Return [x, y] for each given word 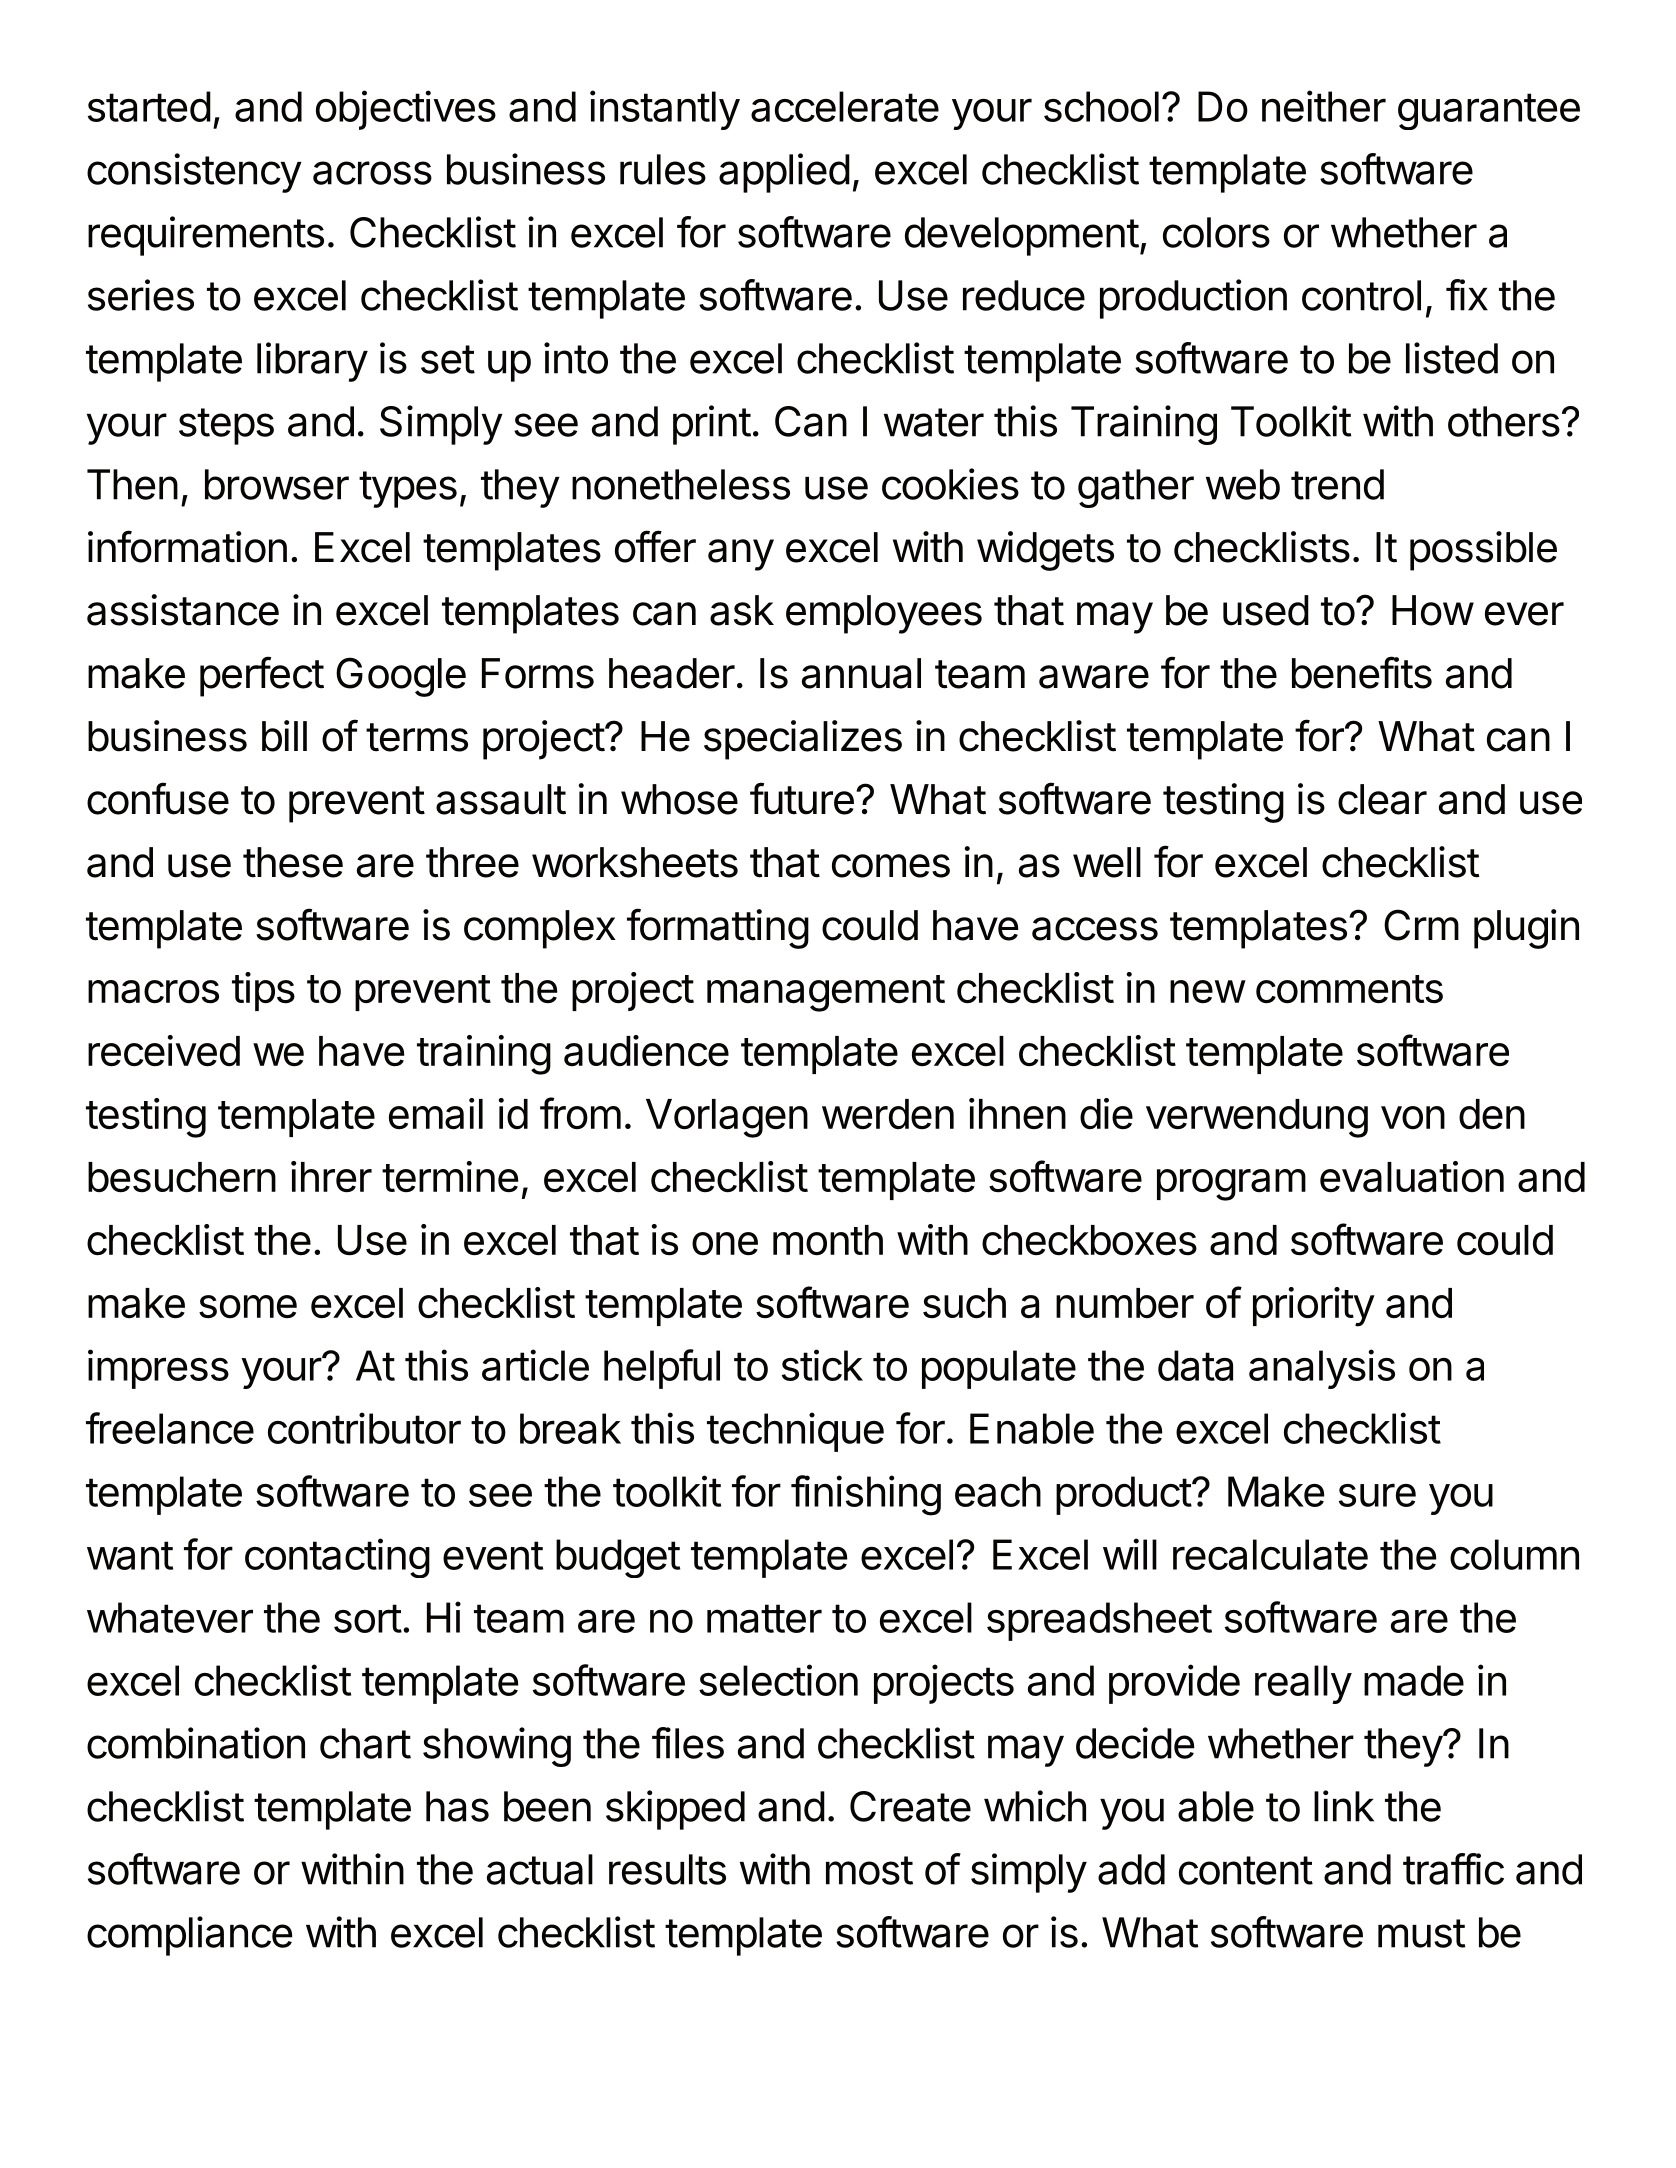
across [372, 173]
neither [1324, 106]
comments [1349, 989]
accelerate [845, 106]
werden [888, 1114]
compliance [189, 1936]
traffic [1453, 1869]
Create [910, 1806]
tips [263, 991]
